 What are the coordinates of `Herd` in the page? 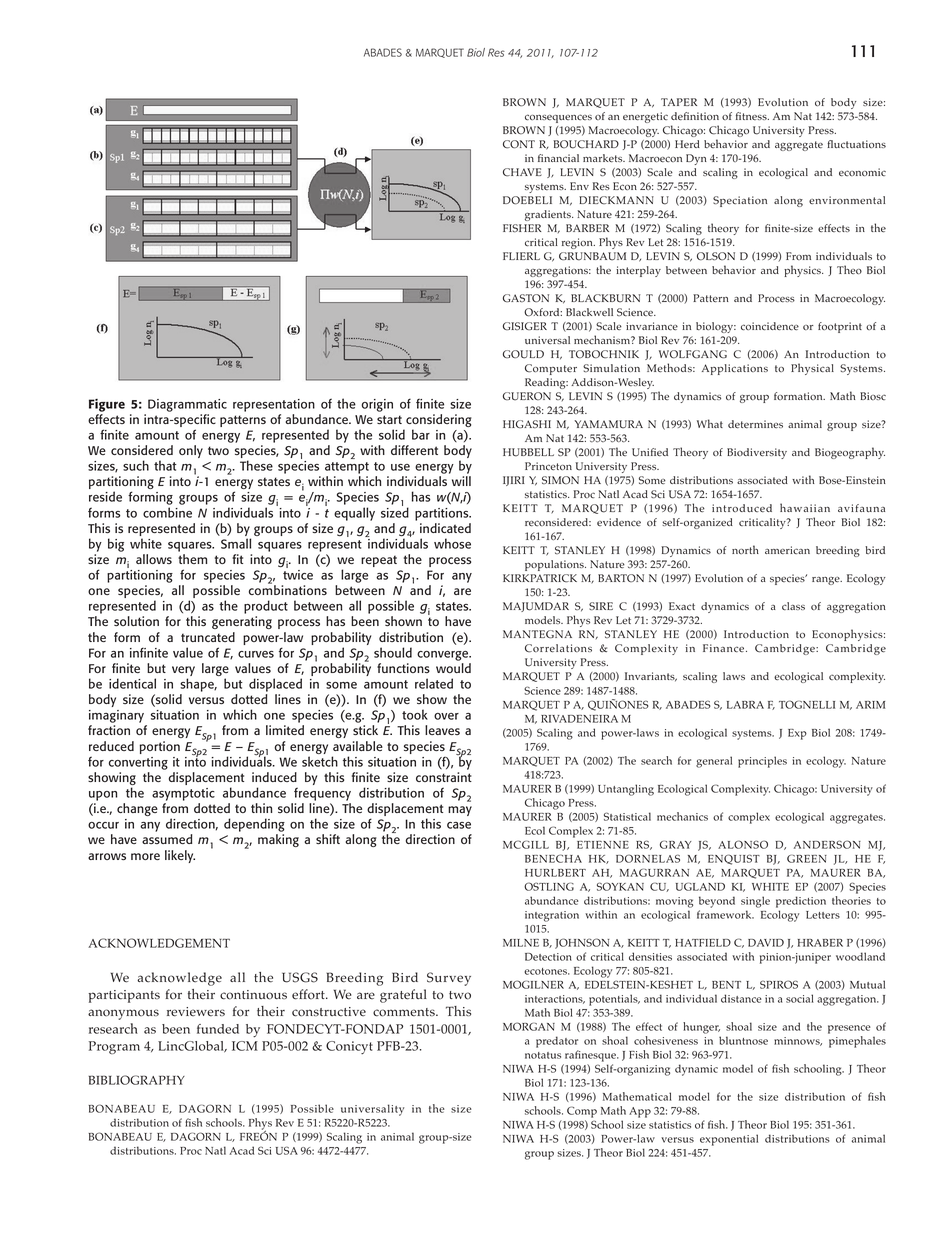 It's located at (687, 144).
